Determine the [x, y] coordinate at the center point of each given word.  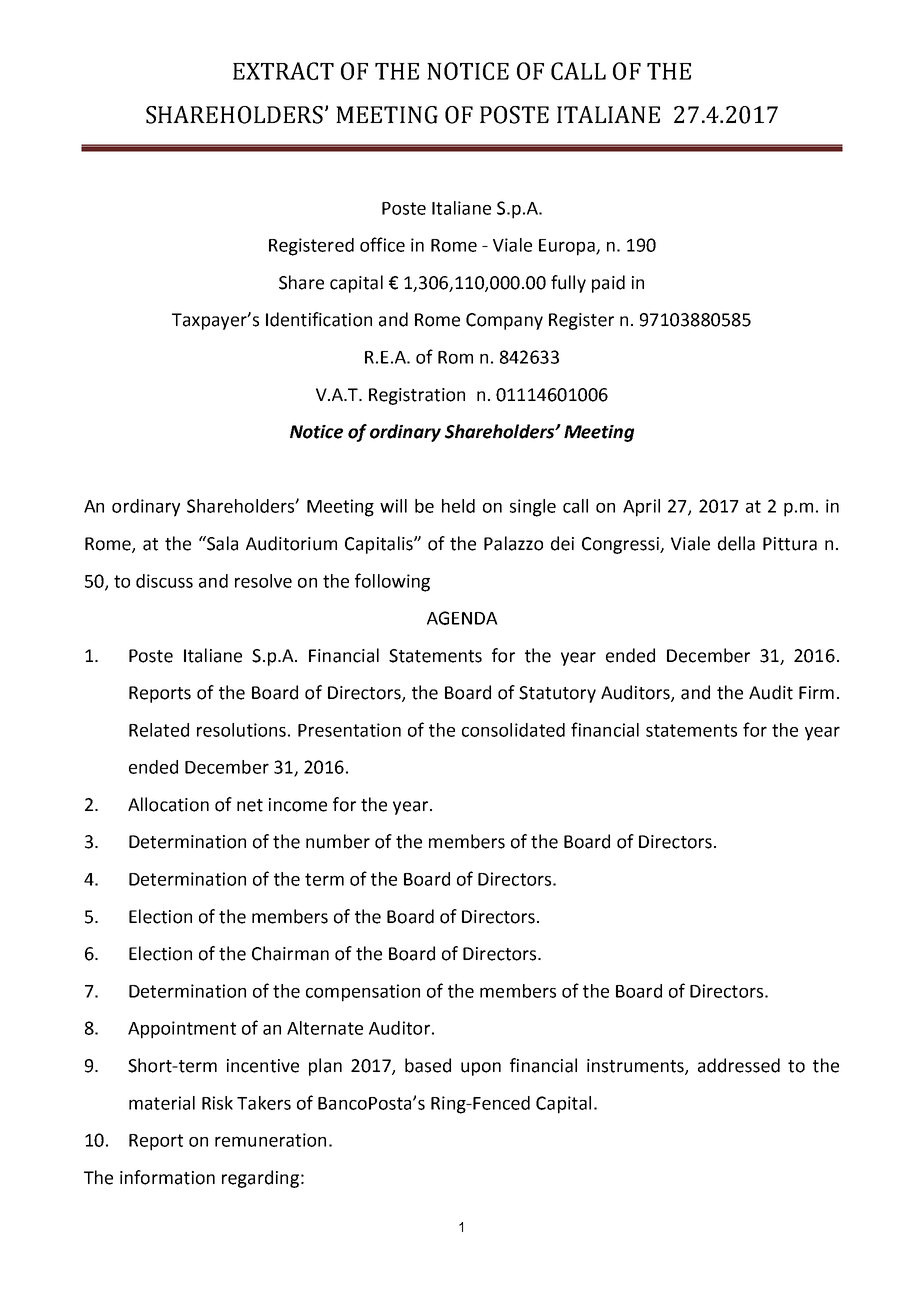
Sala [221, 543]
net [250, 805]
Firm [816, 692]
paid [608, 284]
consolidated [513, 730]
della [736, 543]
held [458, 506]
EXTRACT [283, 71]
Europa [568, 247]
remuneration [270, 1140]
